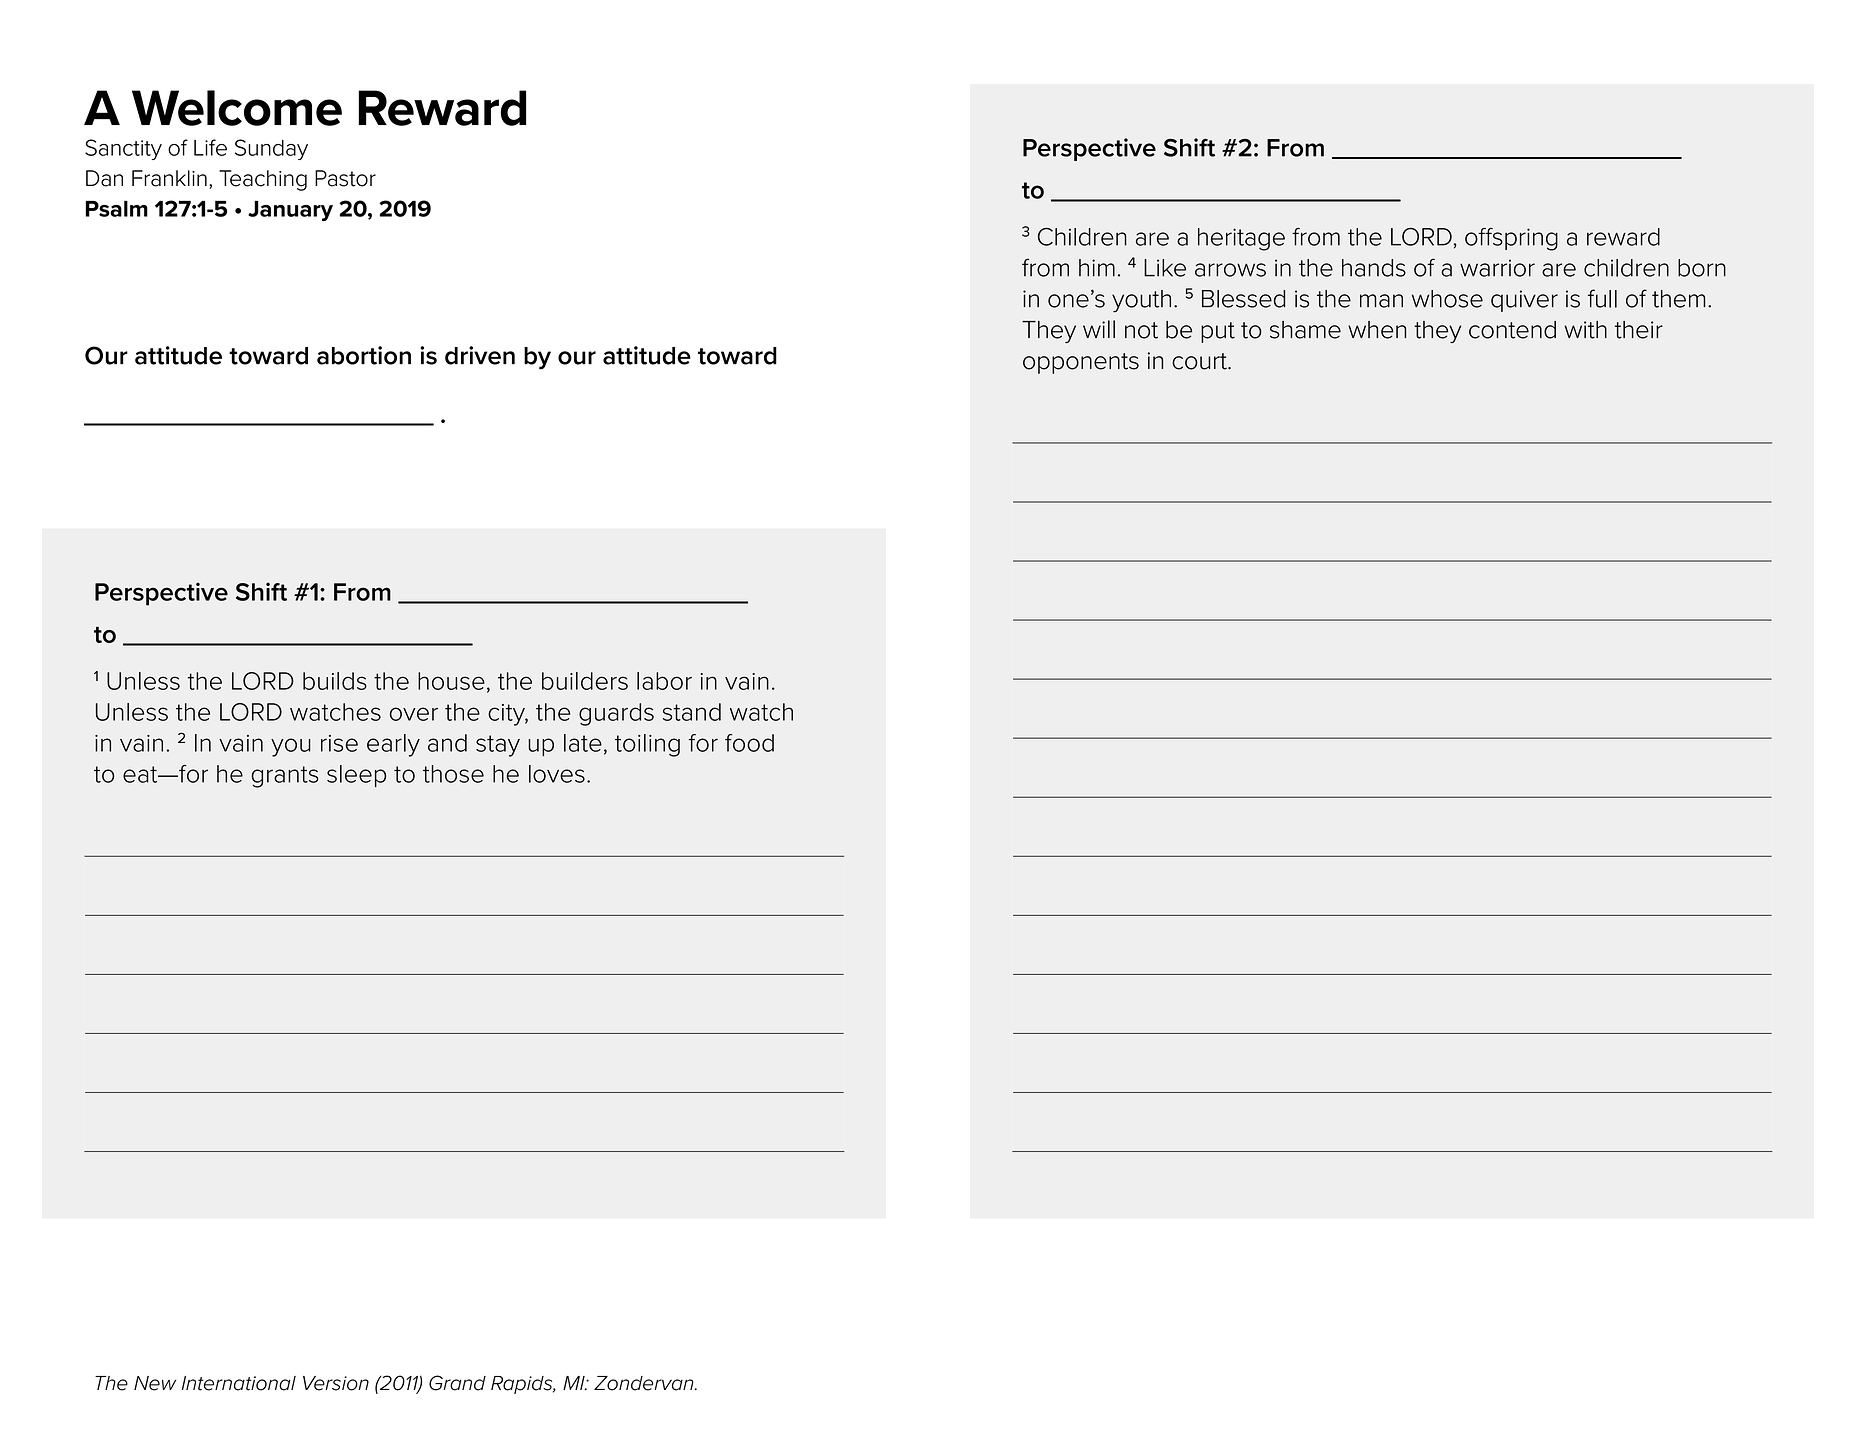 The image size is (1856, 1434). I want to click on opponents, so click(1081, 363).
